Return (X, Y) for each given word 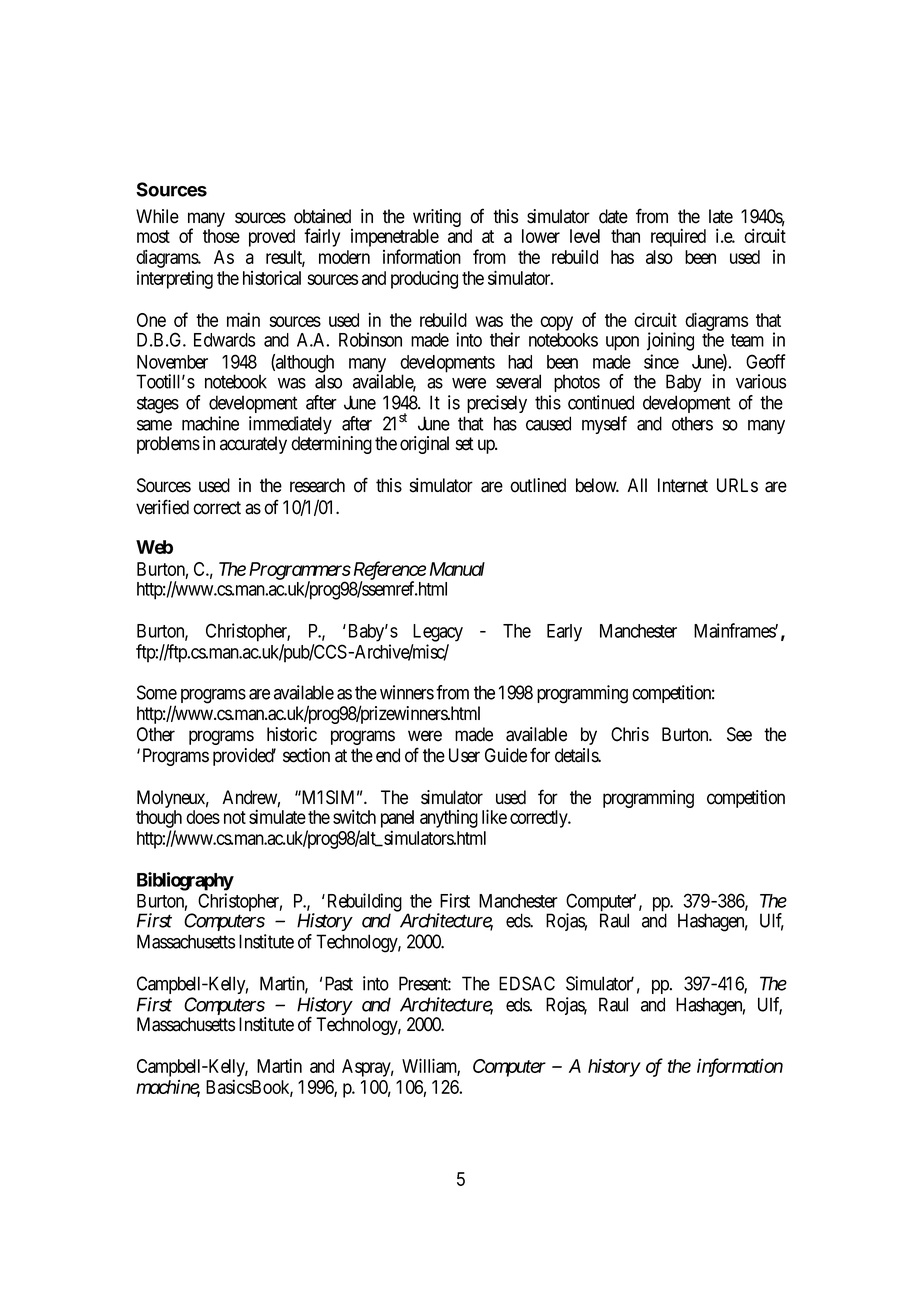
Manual (457, 569)
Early (564, 633)
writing (437, 219)
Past (339, 983)
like (494, 816)
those (221, 236)
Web (154, 547)
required (678, 237)
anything (449, 819)
